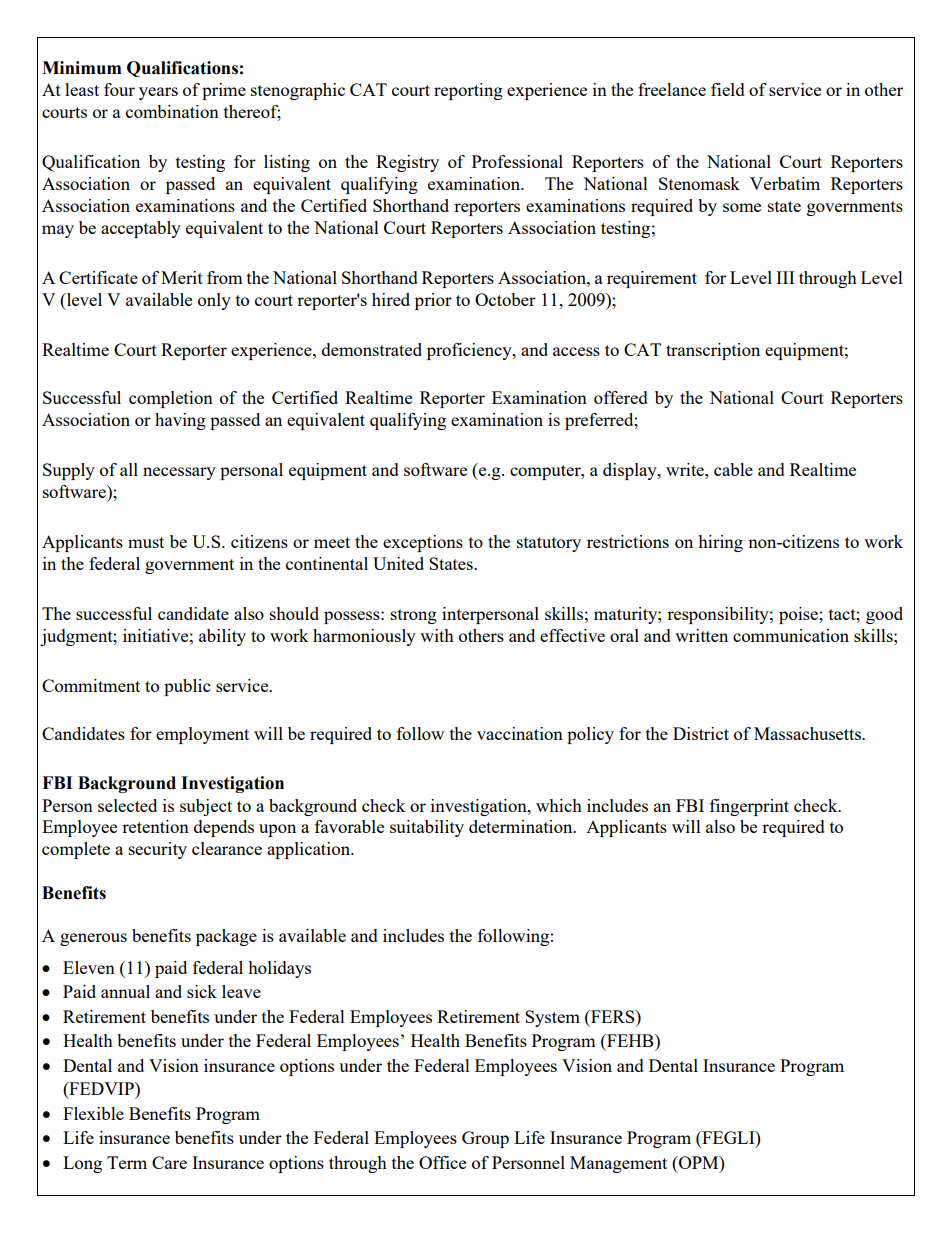  What do you see at coordinates (158, 93) in the screenshot?
I see `years` at bounding box center [158, 93].
